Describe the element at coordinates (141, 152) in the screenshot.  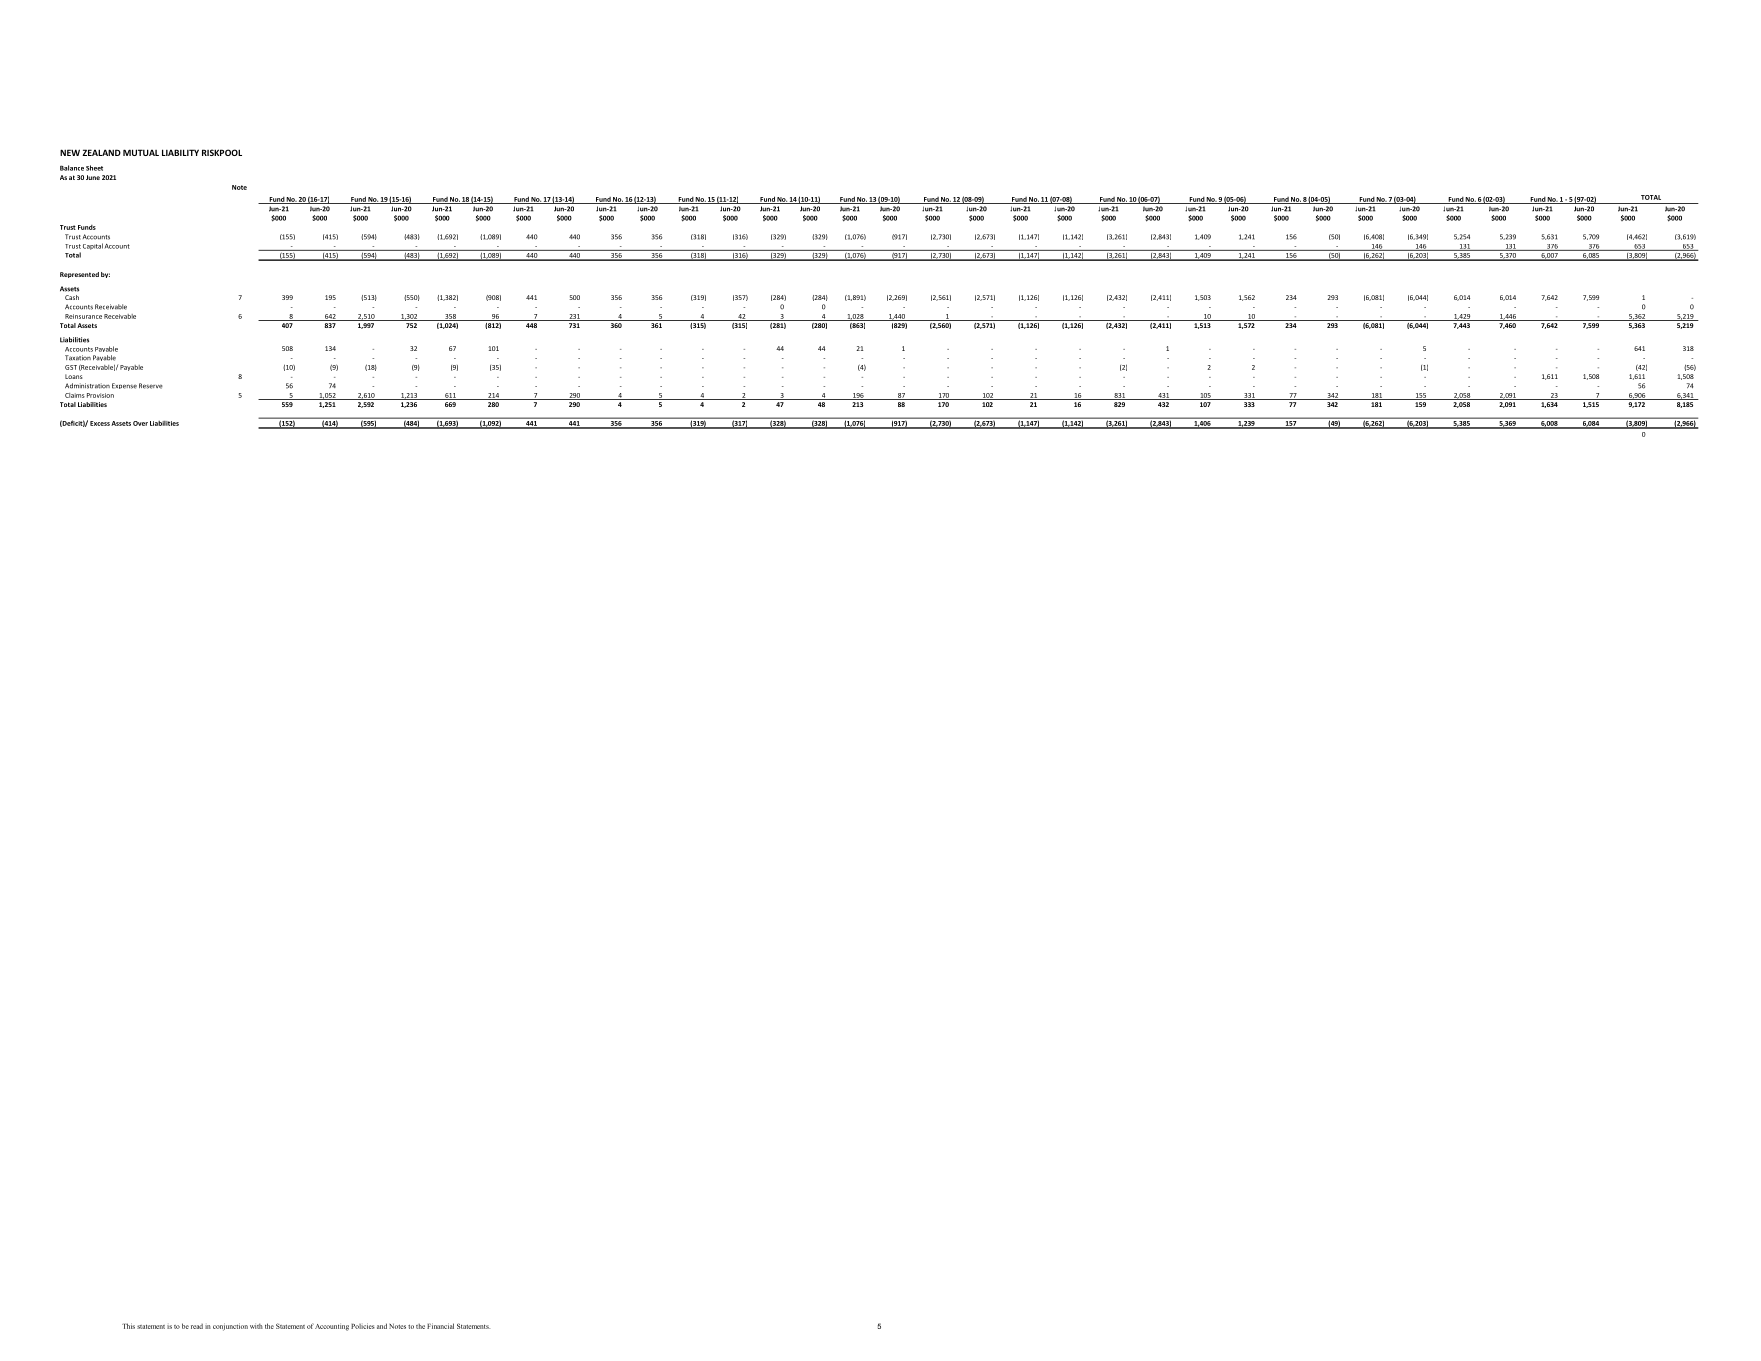
I see `MUTUAL` at that location.
